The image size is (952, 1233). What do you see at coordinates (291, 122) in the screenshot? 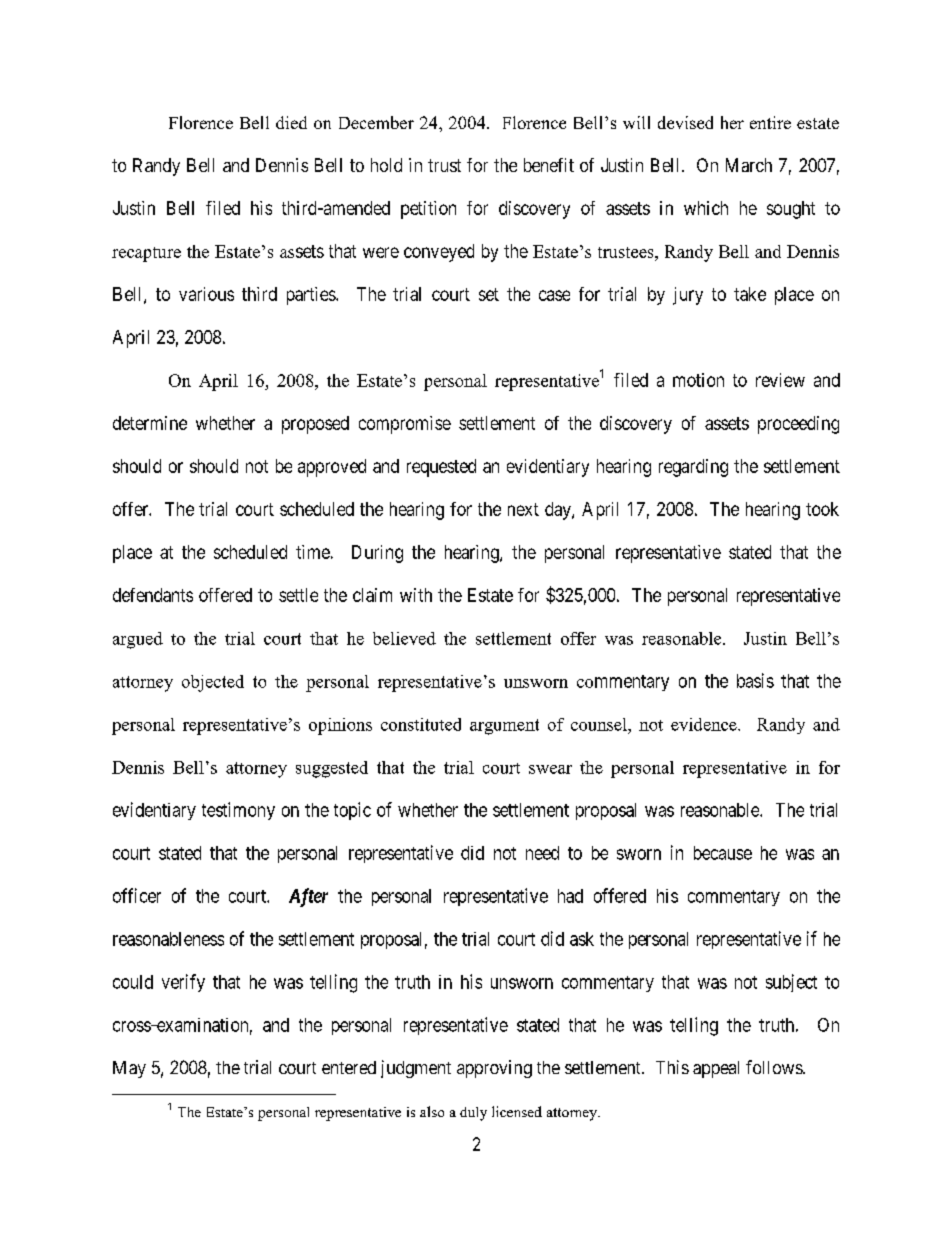
I see `died` at bounding box center [291, 122].
